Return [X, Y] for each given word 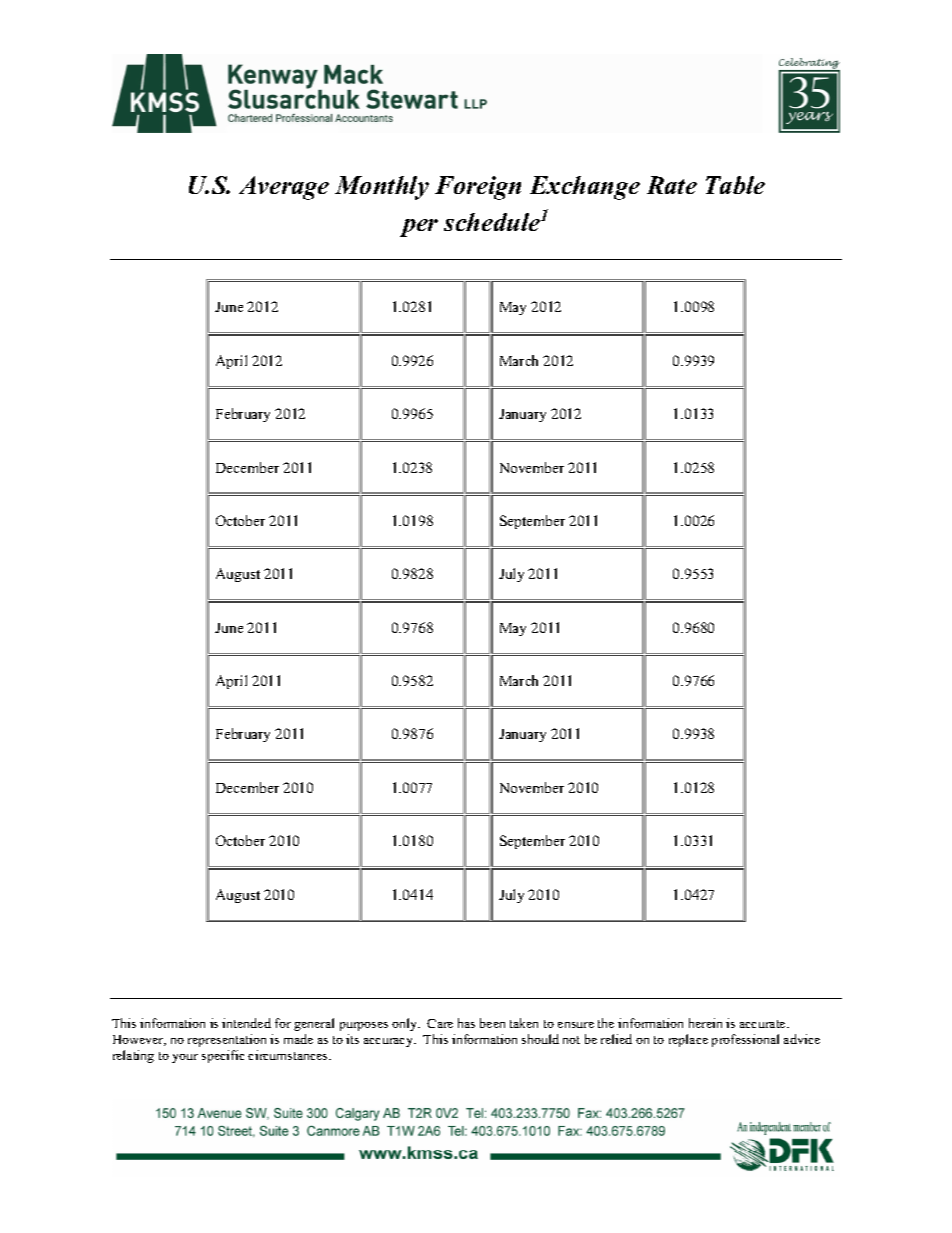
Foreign [478, 188]
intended [246, 1023]
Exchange [585, 188]
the [606, 1023]
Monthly [382, 188]
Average [284, 188]
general [314, 1024]
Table [735, 185]
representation [227, 1040]
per [419, 228]
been [492, 1023]
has [466, 1023]
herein [705, 1023]
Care [440, 1023]
